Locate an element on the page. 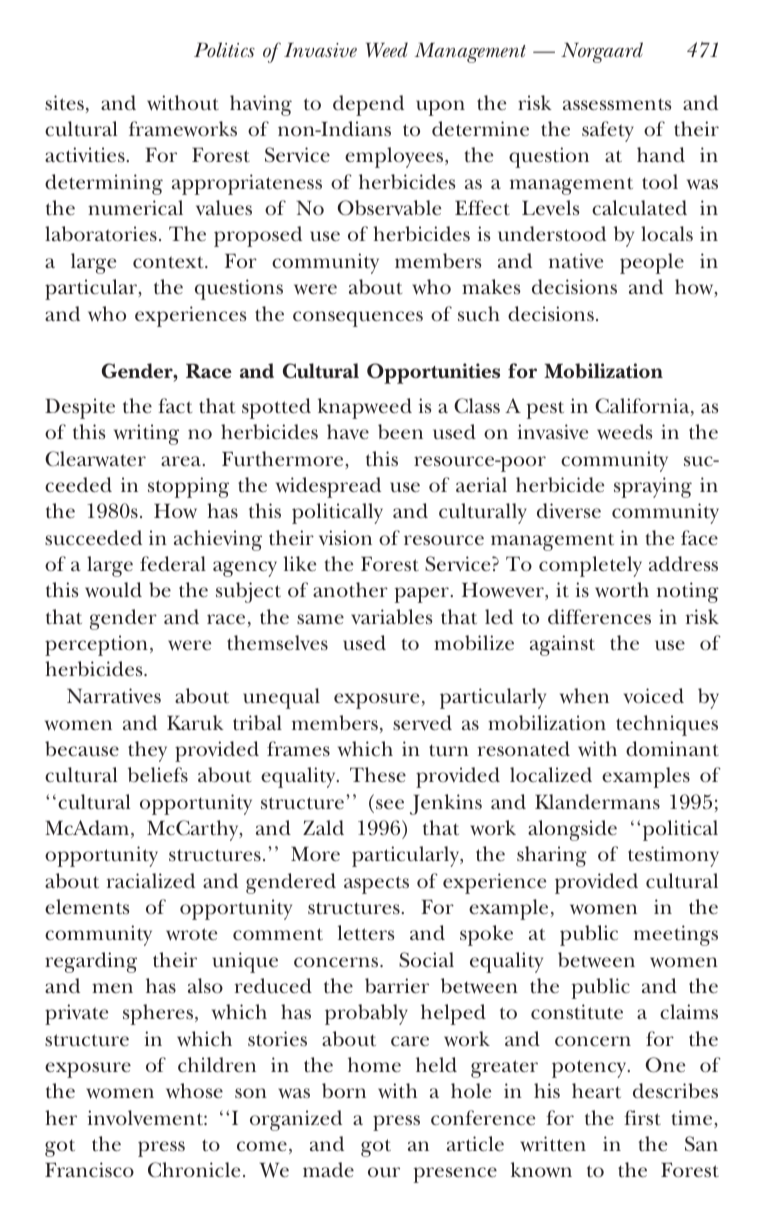 This image has width=761, height=1229. voiced is located at coordinates (654, 696).
